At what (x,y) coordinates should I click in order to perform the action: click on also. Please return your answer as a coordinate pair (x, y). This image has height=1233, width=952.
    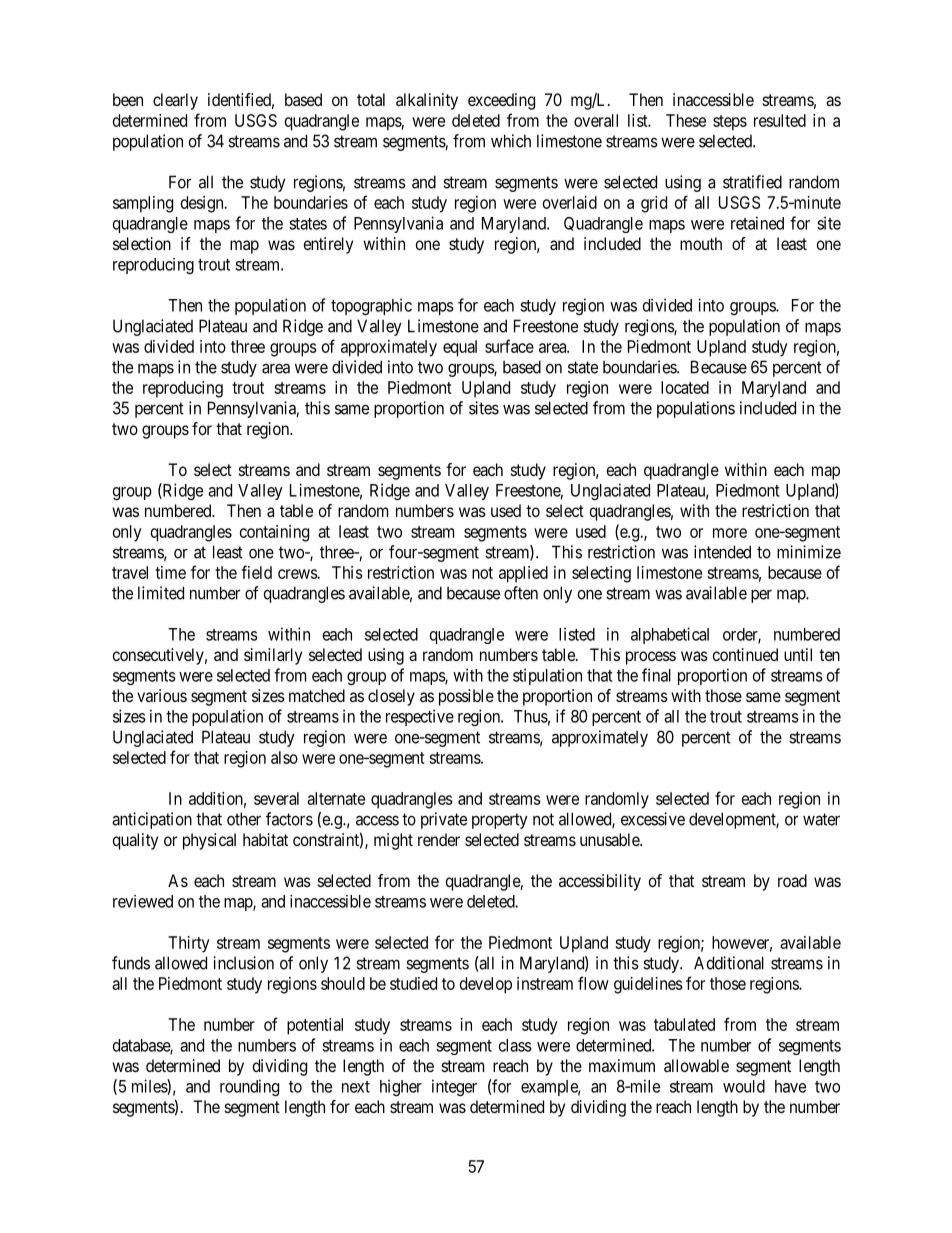
    Looking at the image, I should click on (284, 757).
